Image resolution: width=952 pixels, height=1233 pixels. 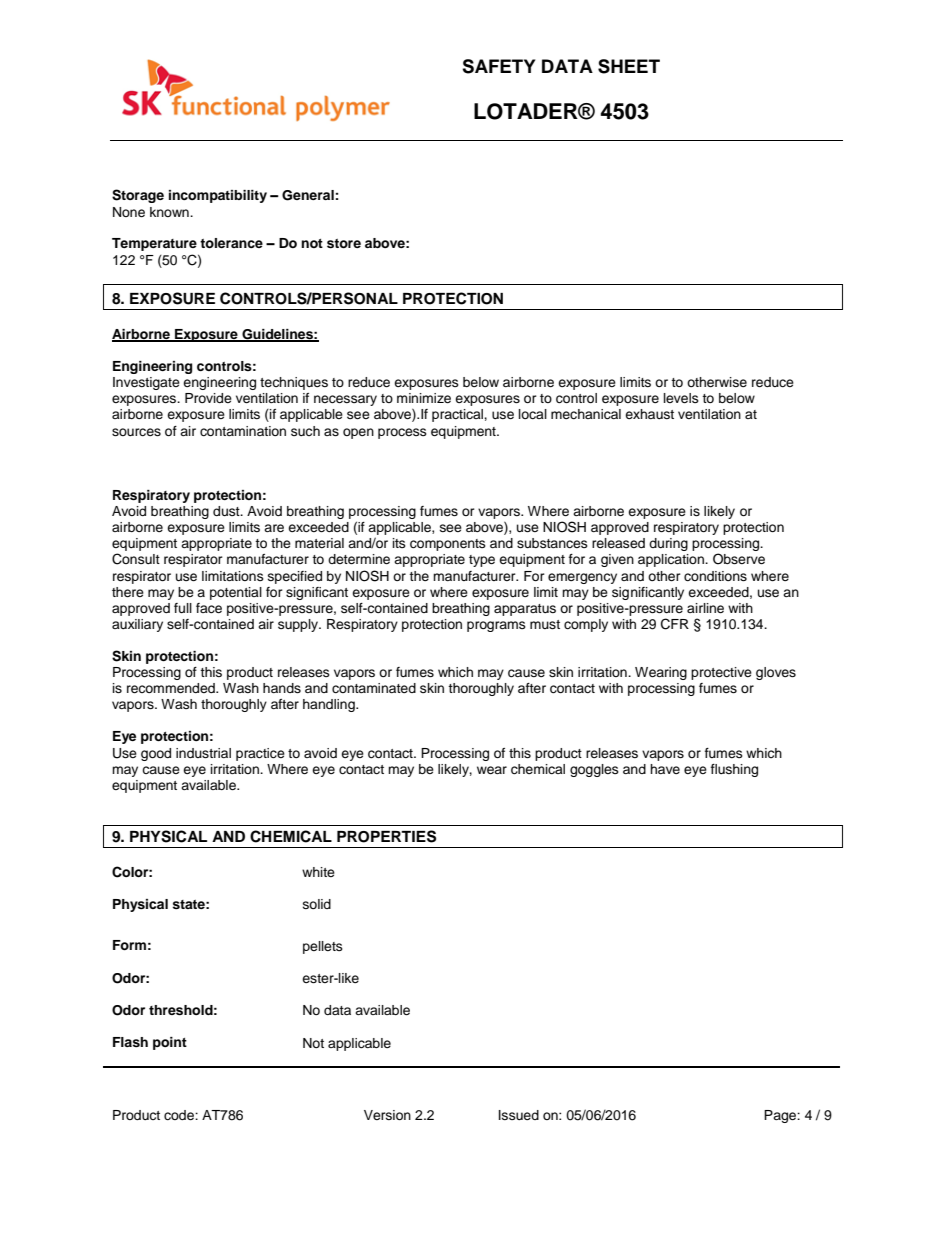 What do you see at coordinates (424, 398) in the screenshot?
I see `minimize` at bounding box center [424, 398].
